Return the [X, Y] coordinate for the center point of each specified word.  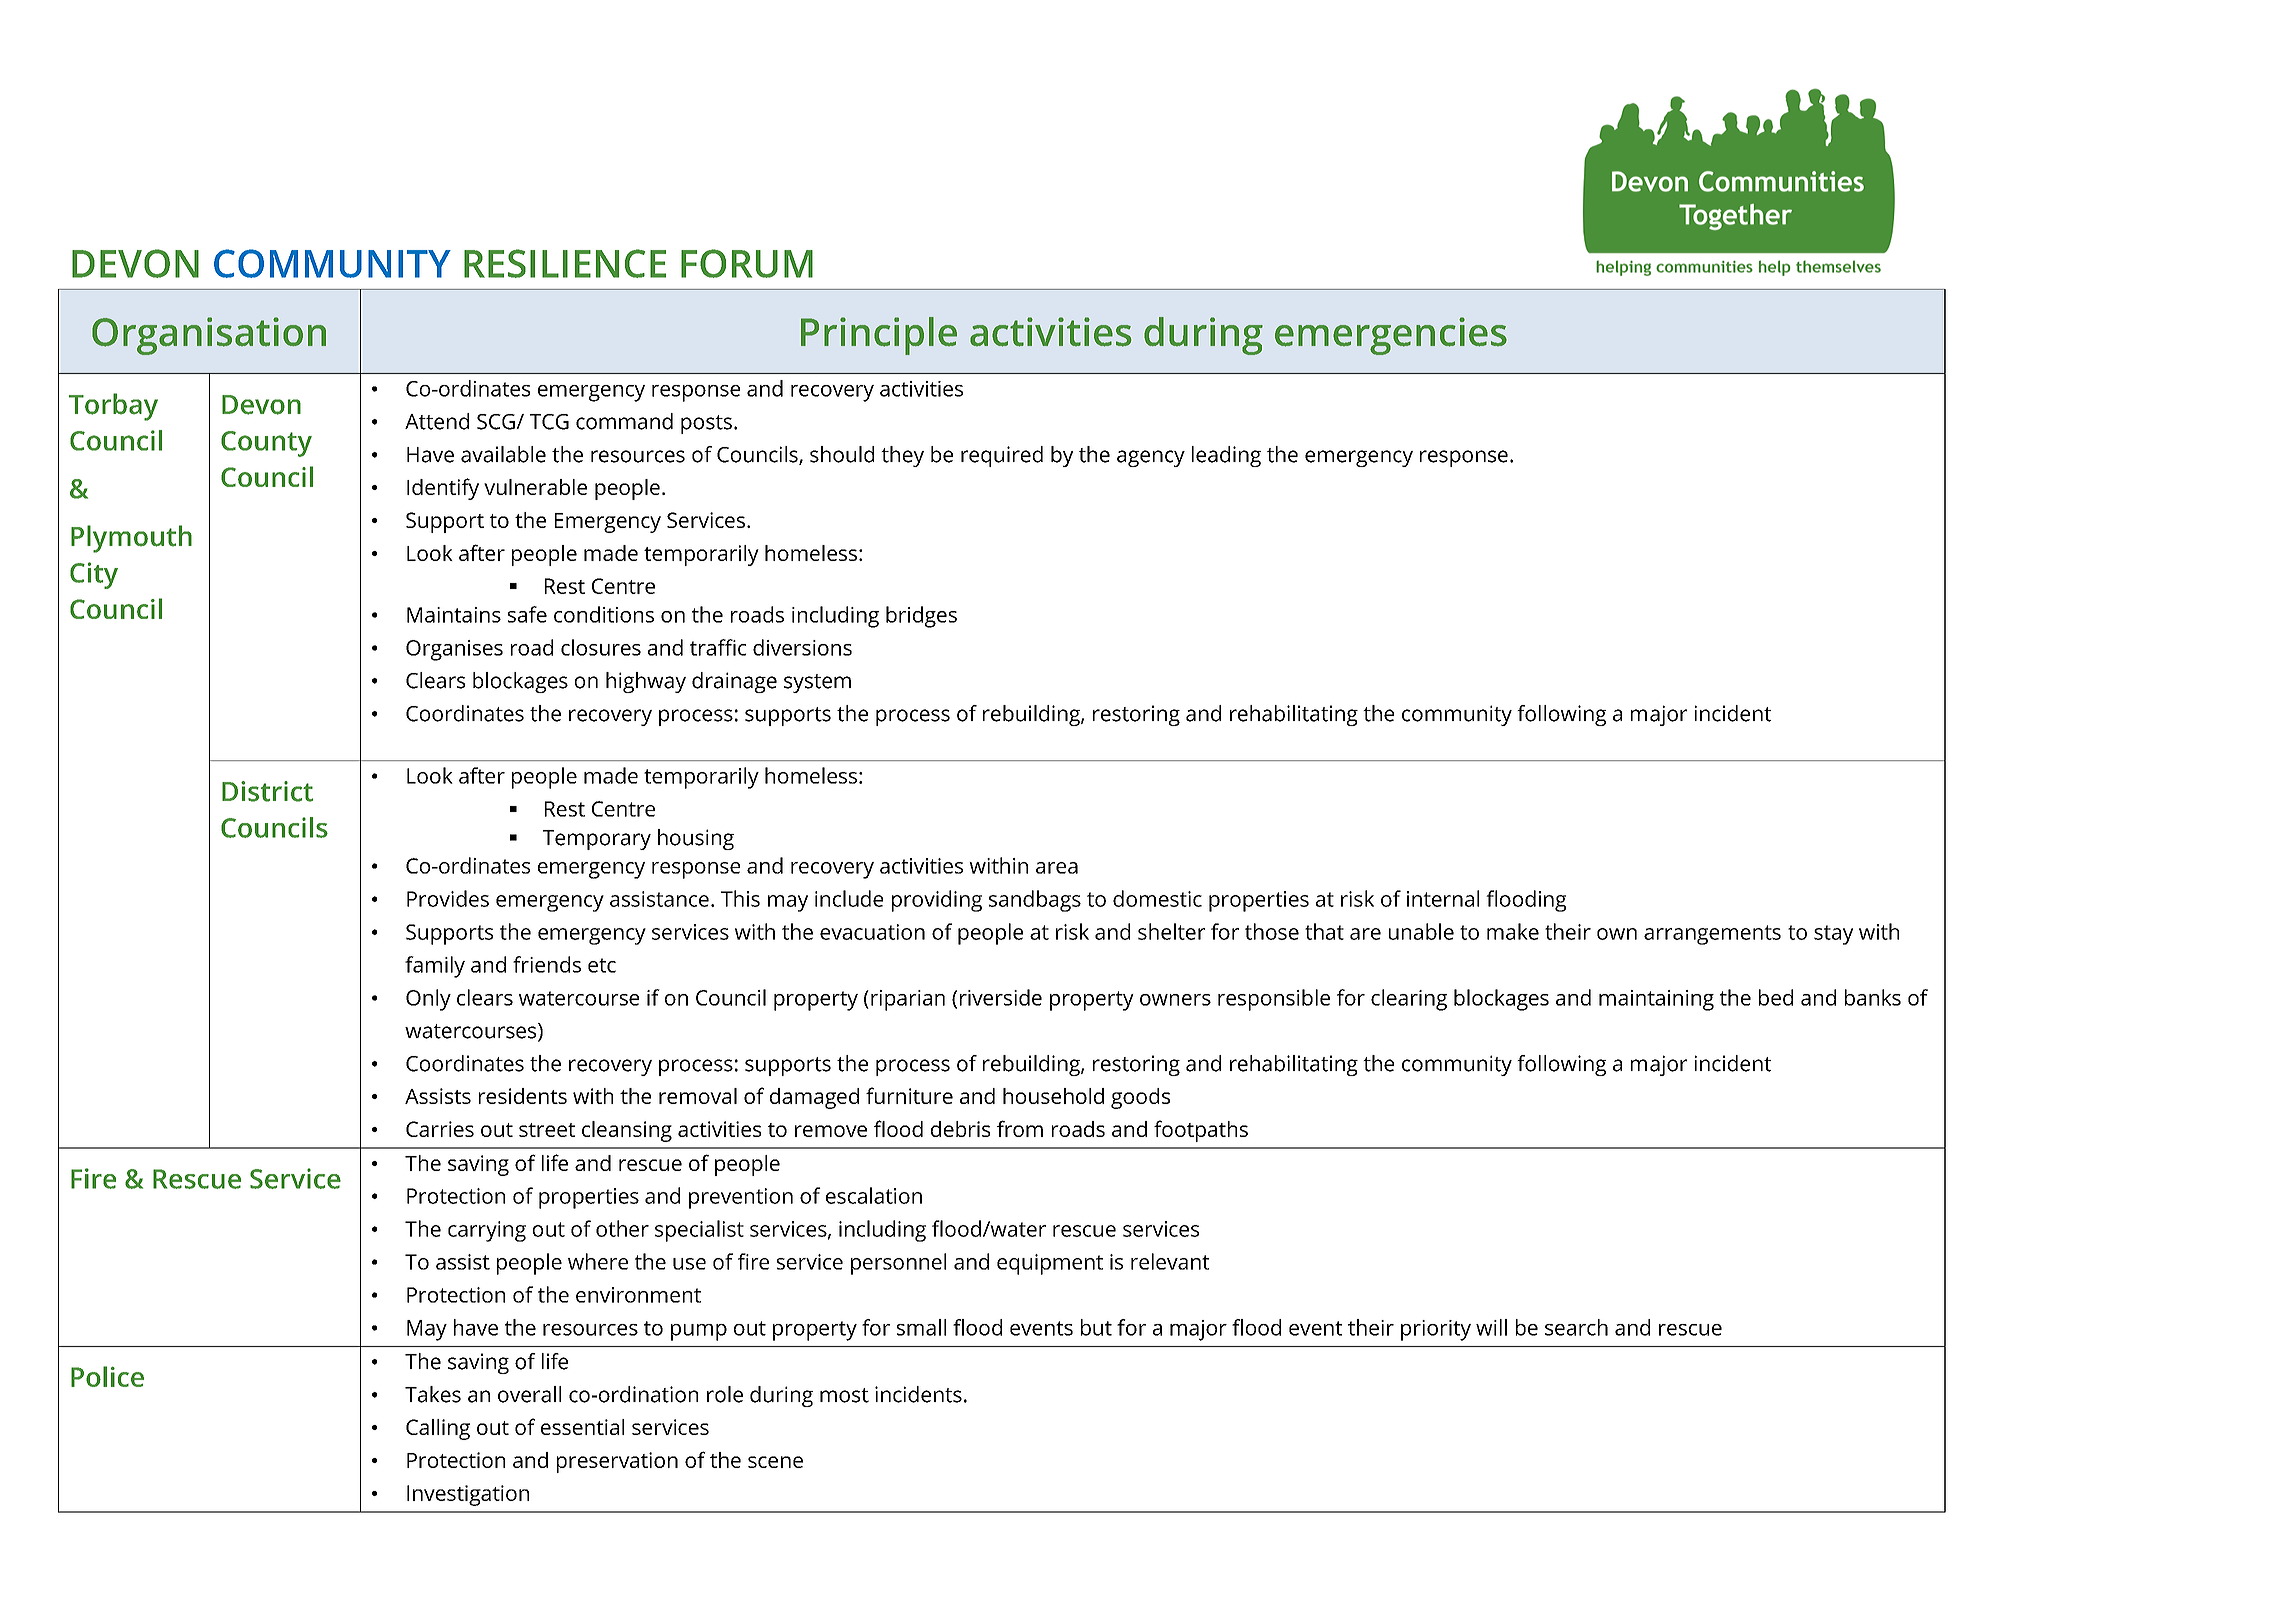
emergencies [1391, 336]
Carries [440, 1129]
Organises [454, 650]
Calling [438, 1429]
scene [775, 1462]
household [1053, 1096]
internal [1443, 898]
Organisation [209, 336]
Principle [879, 336]
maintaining [1656, 1000]
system [817, 683]
